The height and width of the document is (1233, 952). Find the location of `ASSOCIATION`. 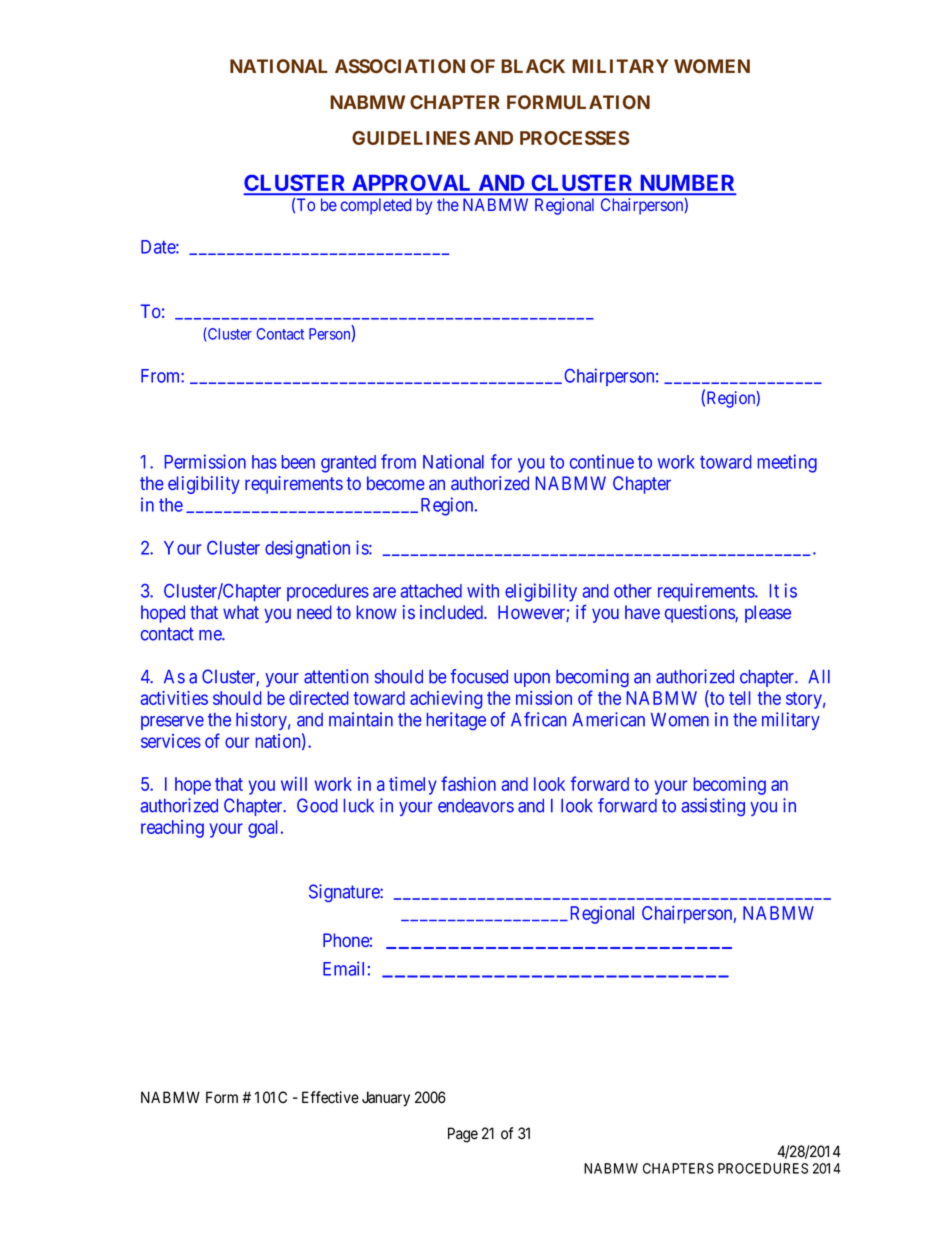

ASSOCIATION is located at coordinates (400, 66).
